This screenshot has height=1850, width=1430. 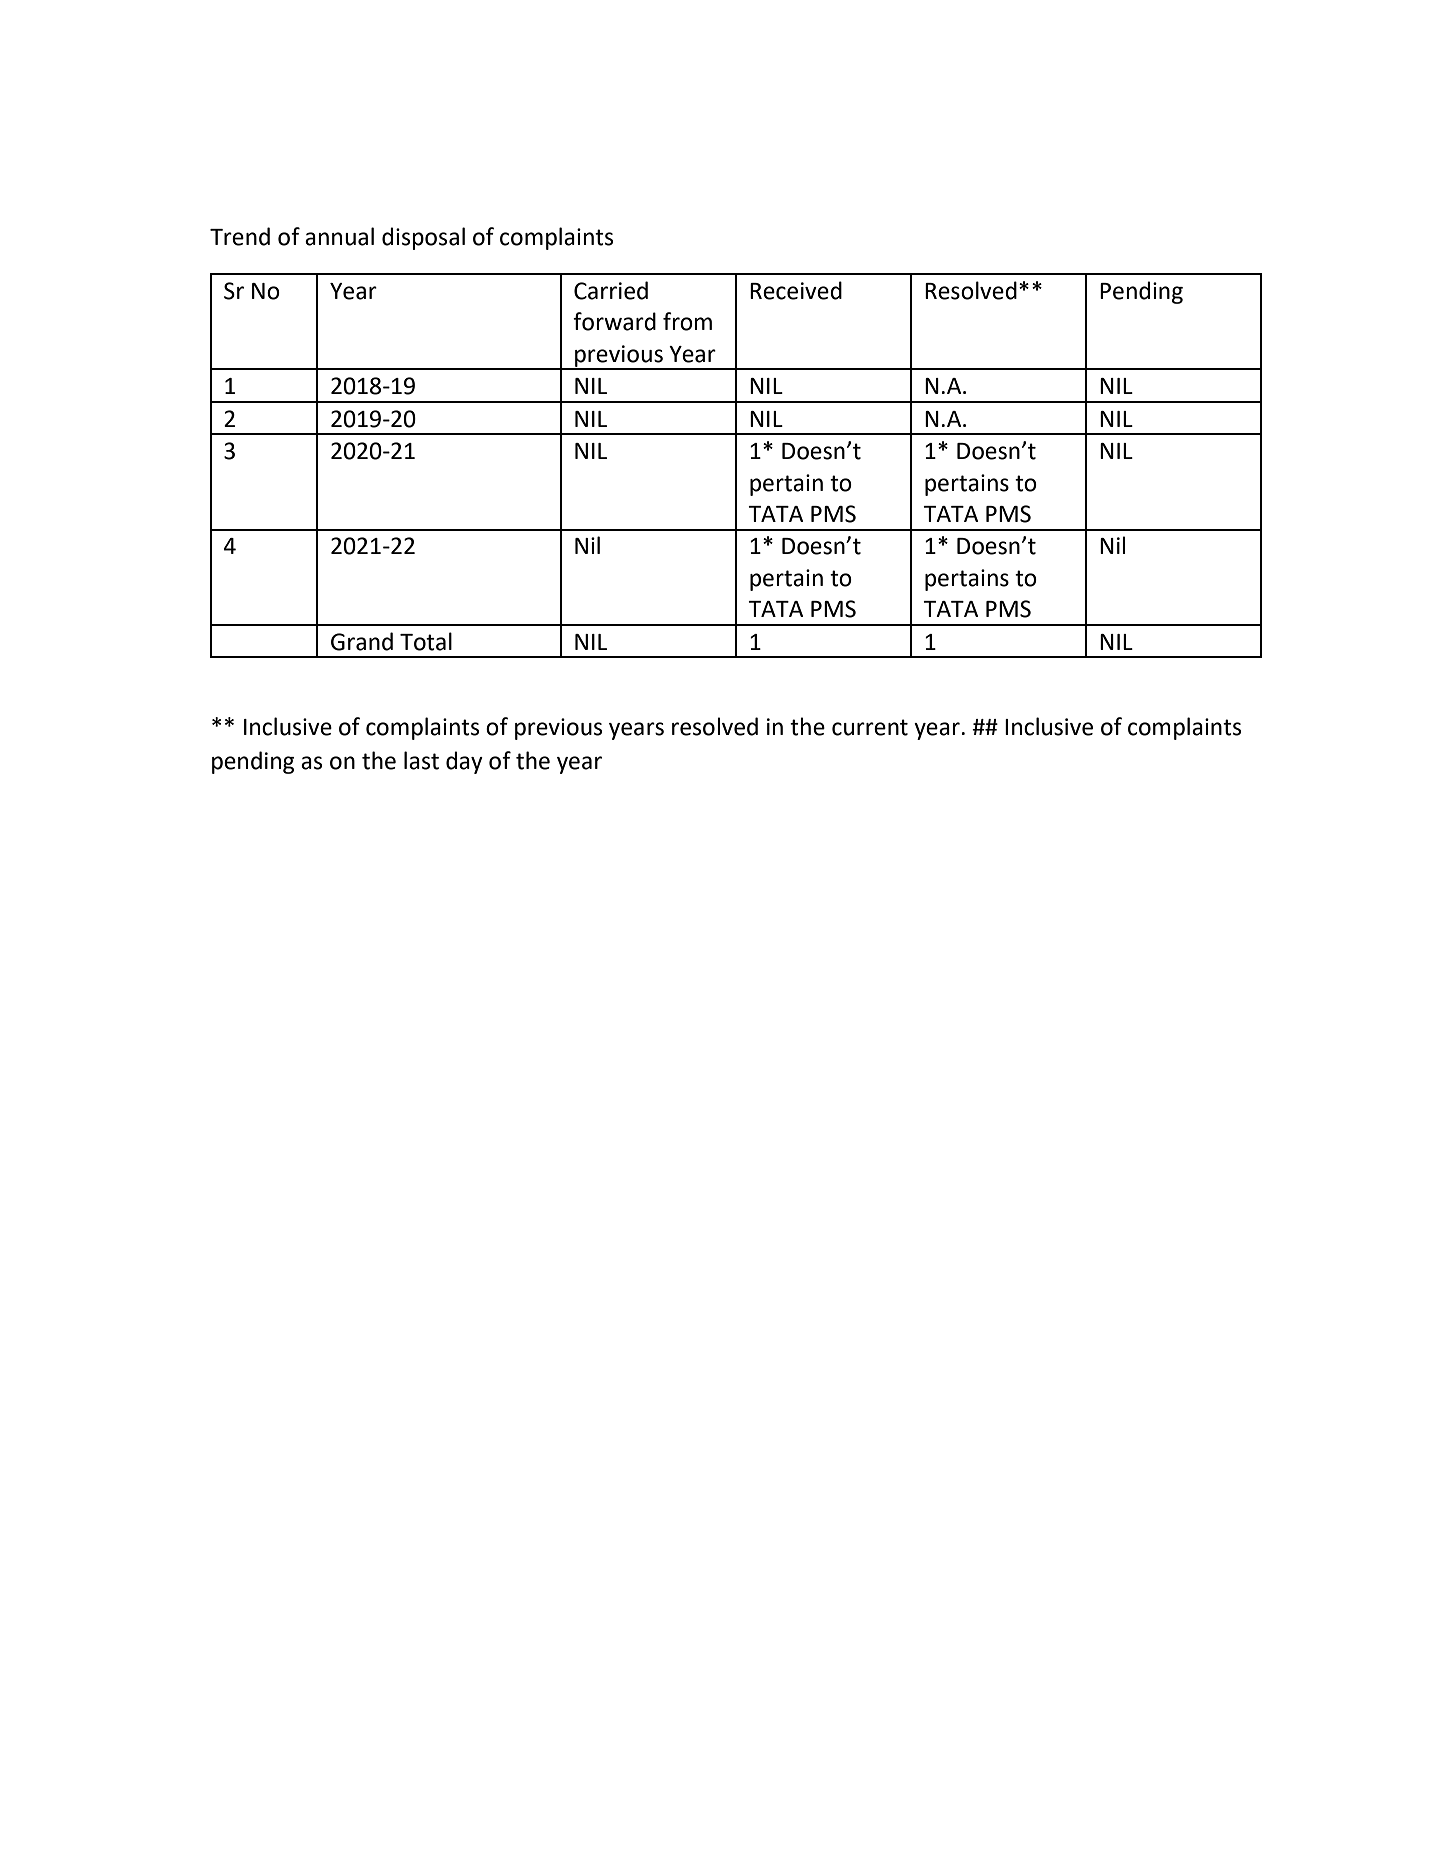 What do you see at coordinates (614, 321) in the screenshot?
I see `forward` at bounding box center [614, 321].
